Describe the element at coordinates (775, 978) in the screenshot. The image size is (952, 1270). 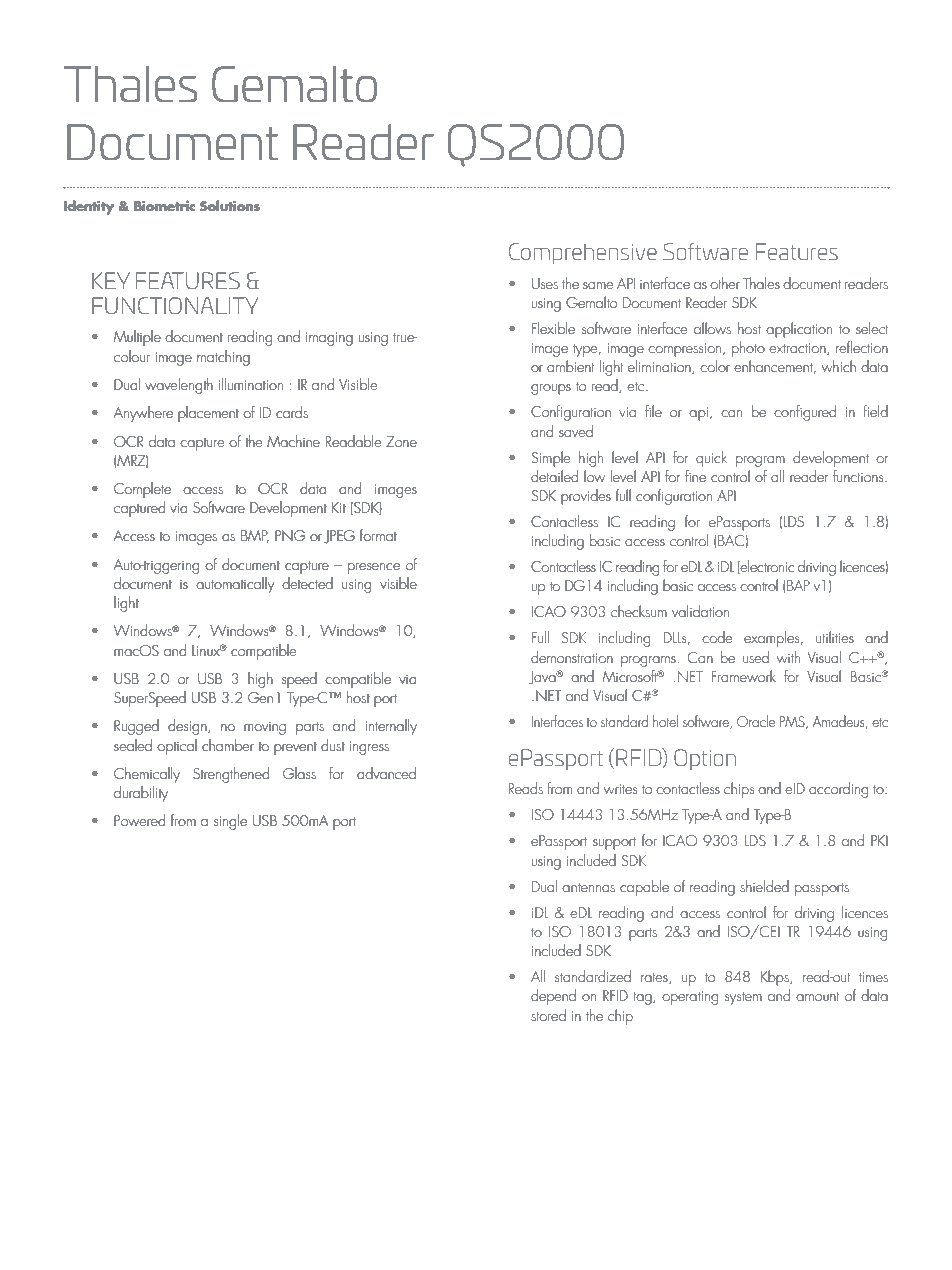
I see `Kbps` at that location.
